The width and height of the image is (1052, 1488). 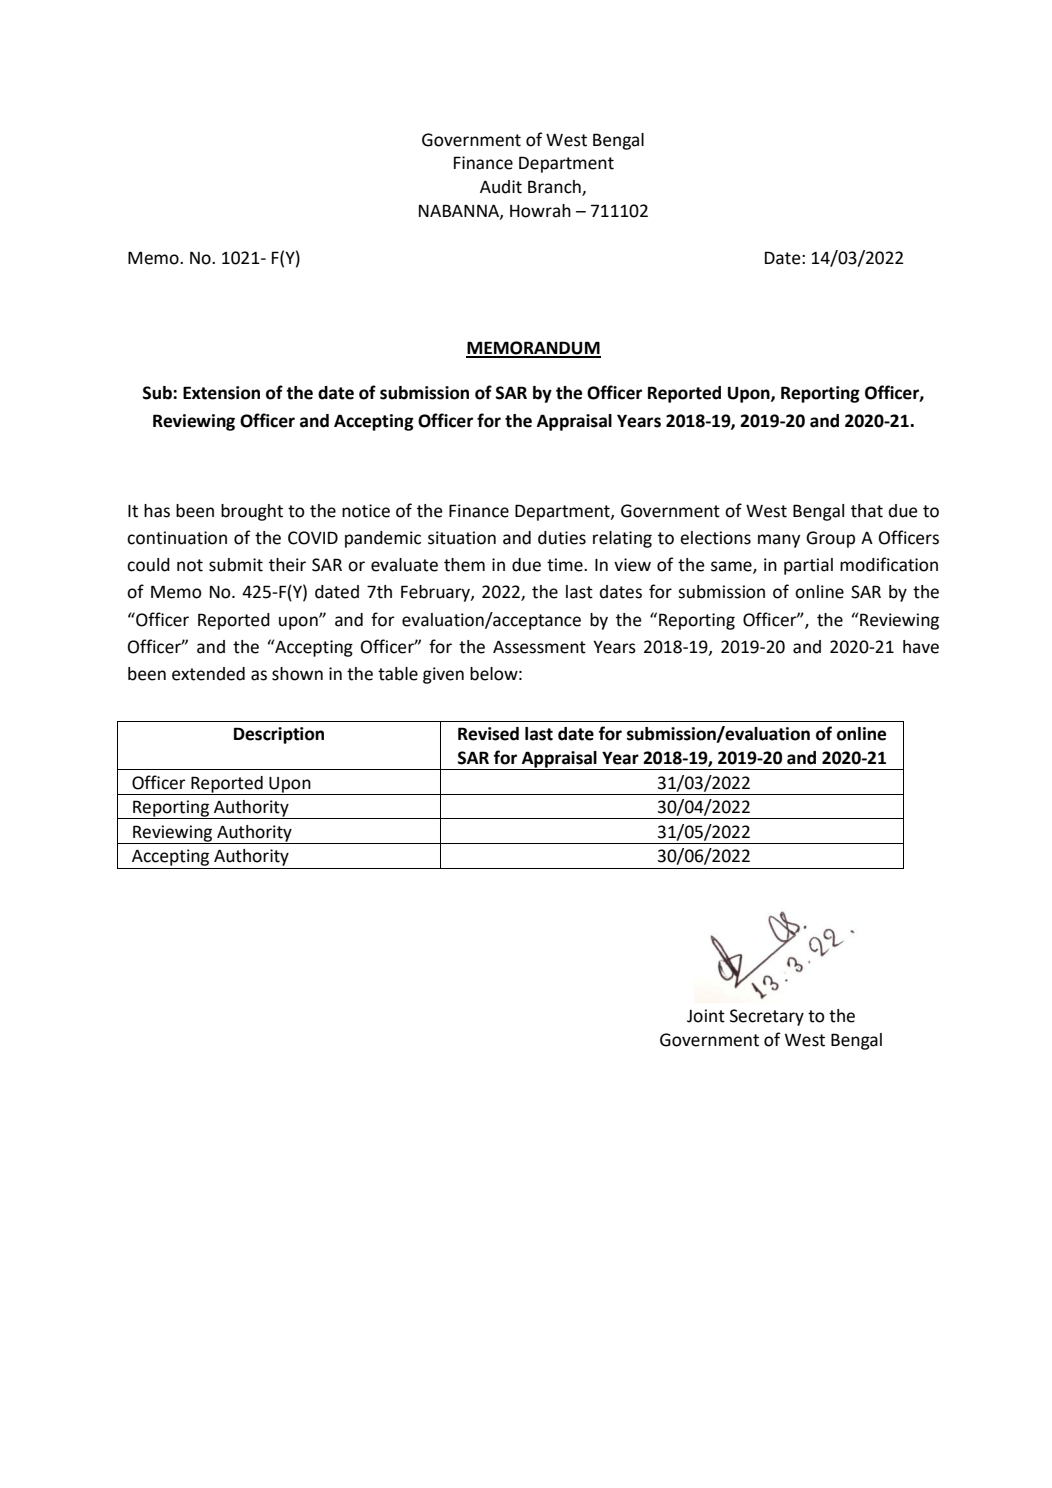 I want to click on Branch, so click(x=555, y=188).
